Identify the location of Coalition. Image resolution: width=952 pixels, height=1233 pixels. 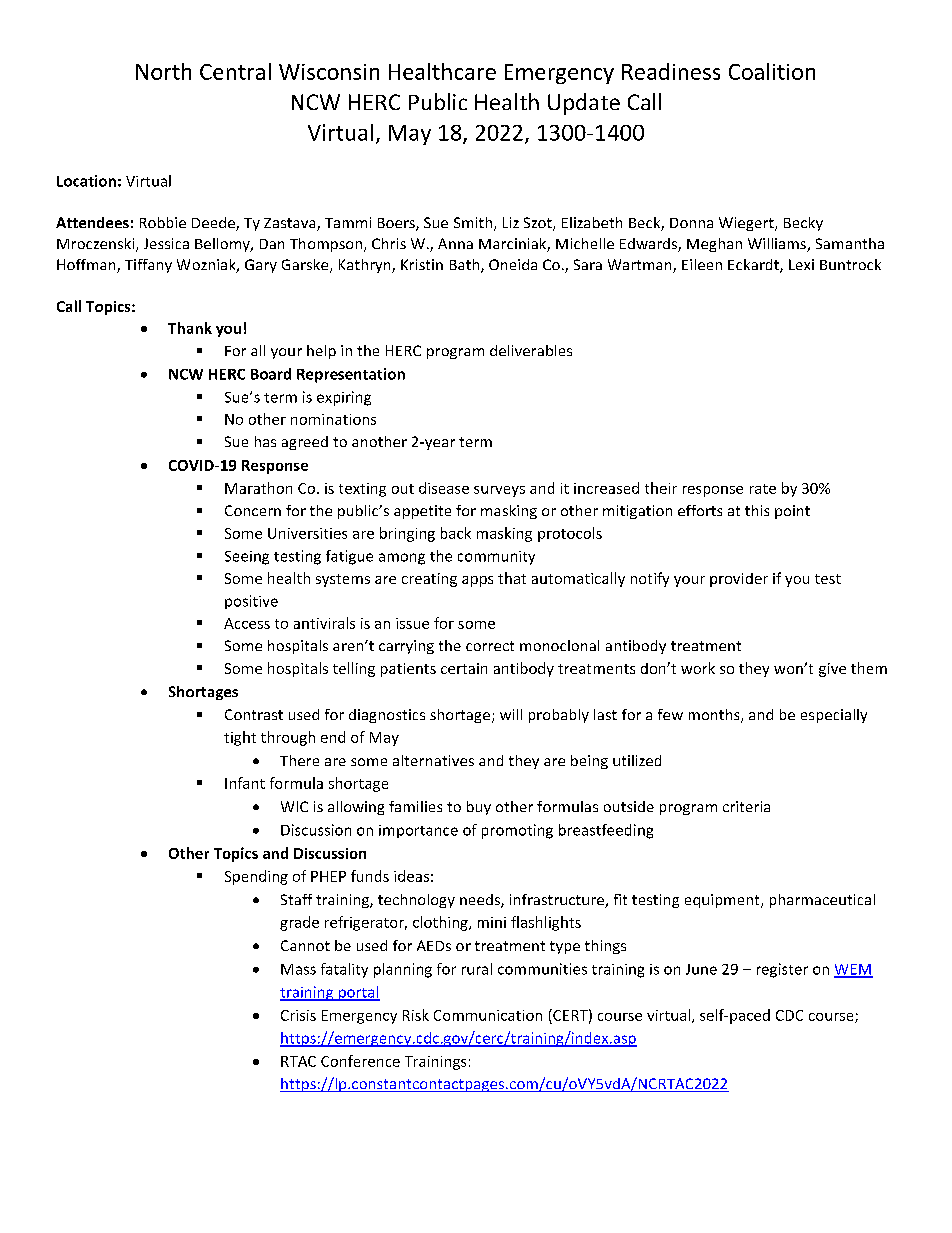
(772, 71).
